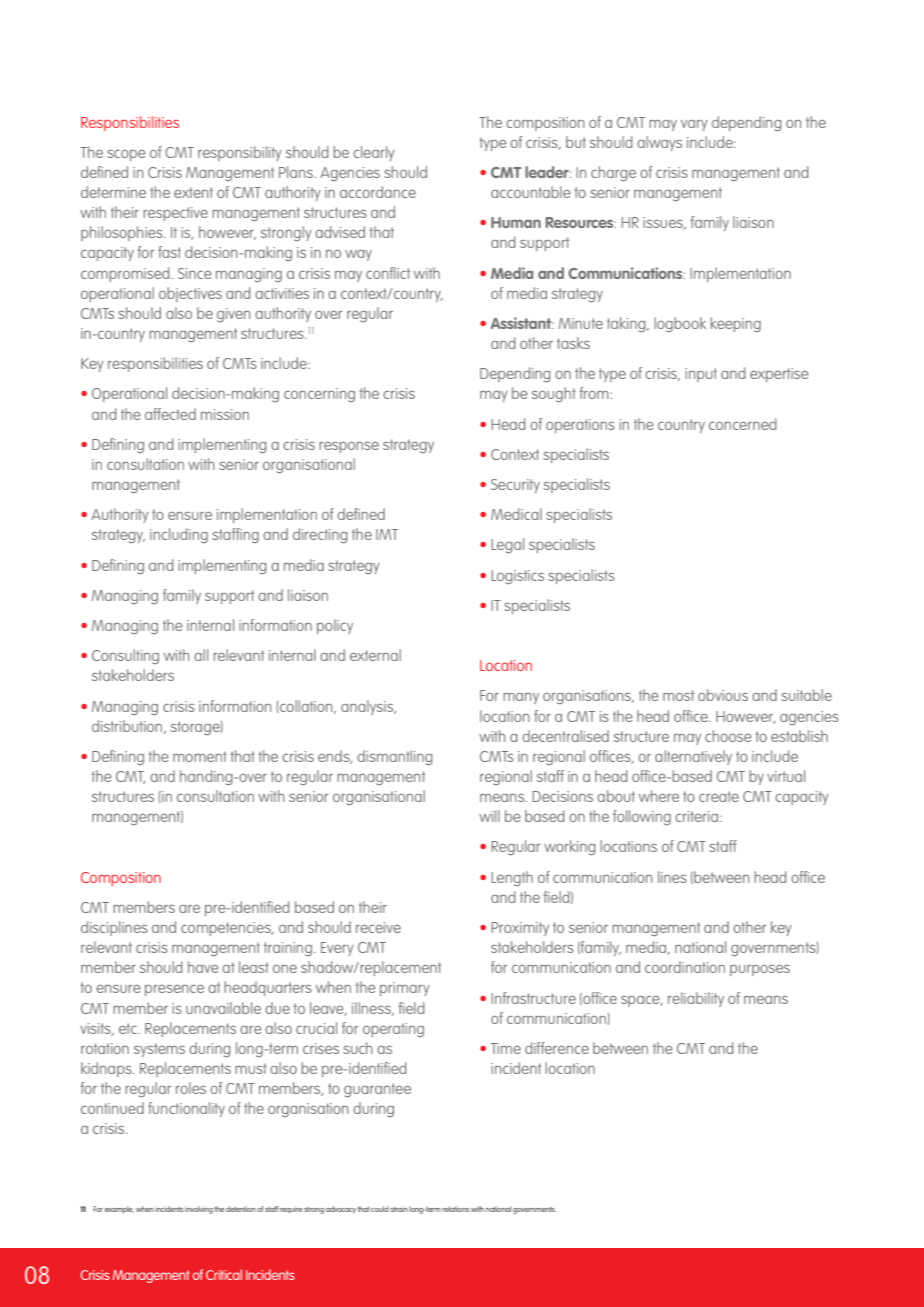  What do you see at coordinates (374, 153) in the screenshot?
I see `clearly` at bounding box center [374, 153].
